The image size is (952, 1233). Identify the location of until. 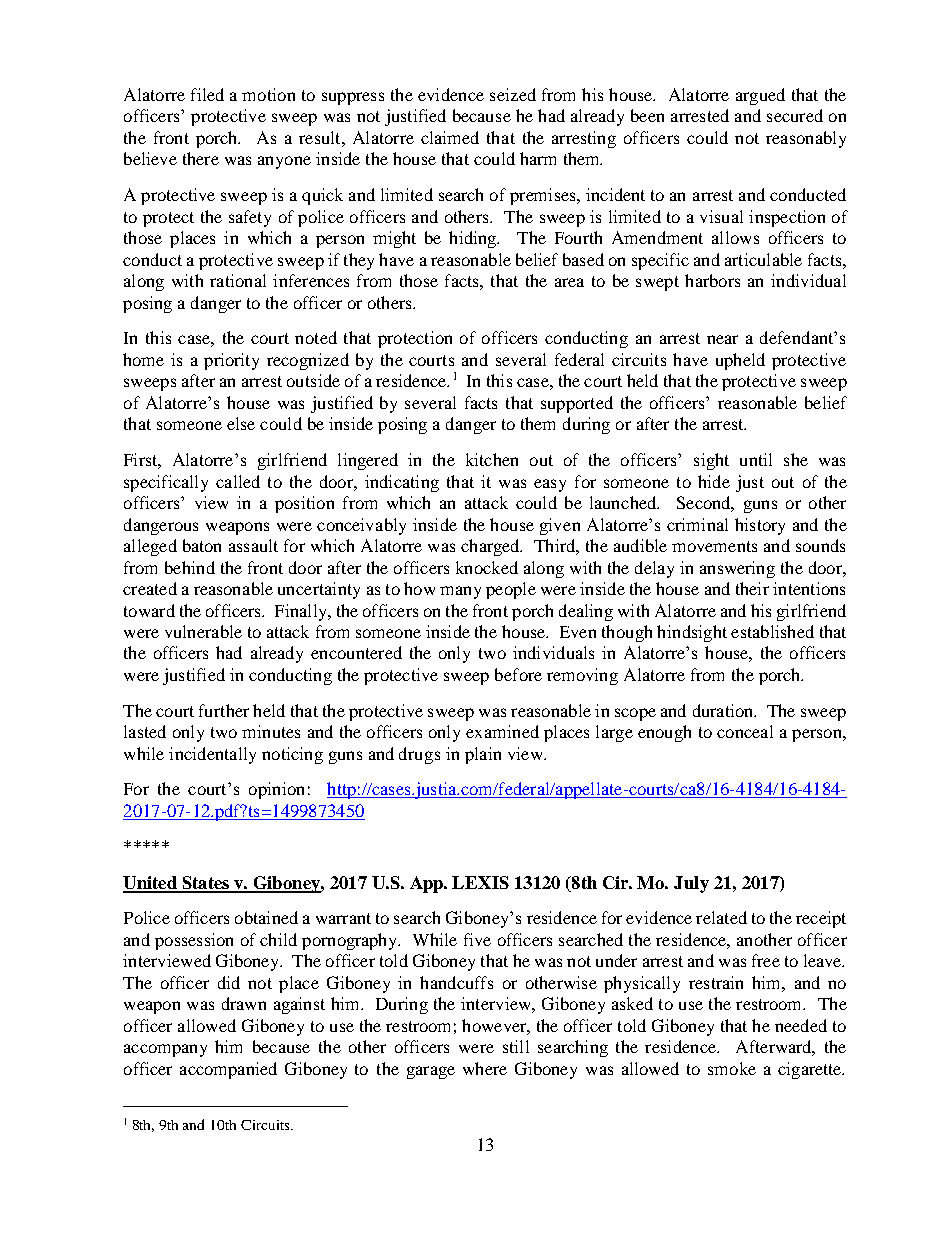
(756, 459).
